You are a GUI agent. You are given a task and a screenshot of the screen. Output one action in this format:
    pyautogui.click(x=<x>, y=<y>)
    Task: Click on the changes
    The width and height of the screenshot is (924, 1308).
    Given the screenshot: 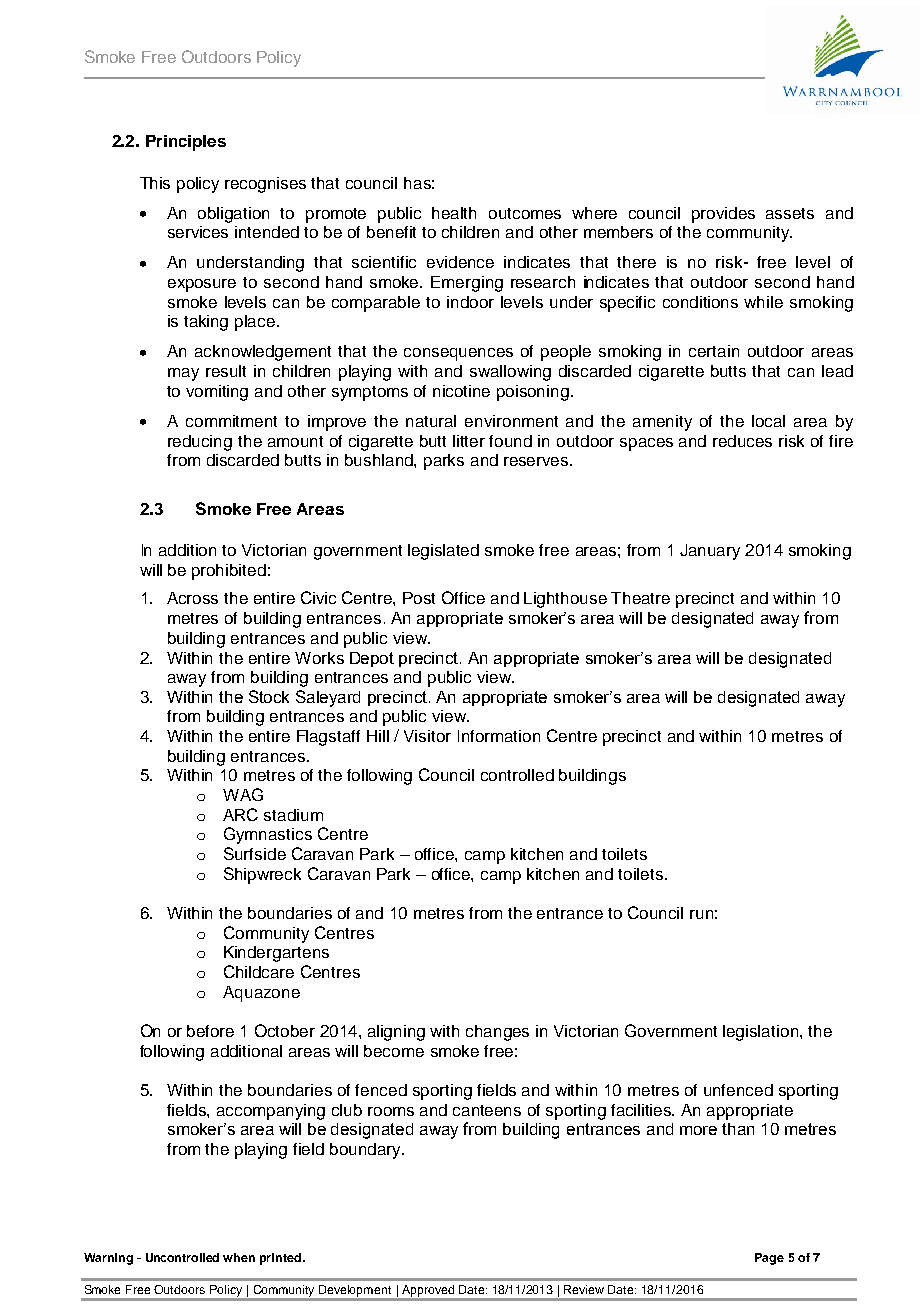 What is the action you would take?
    pyautogui.click(x=497, y=1033)
